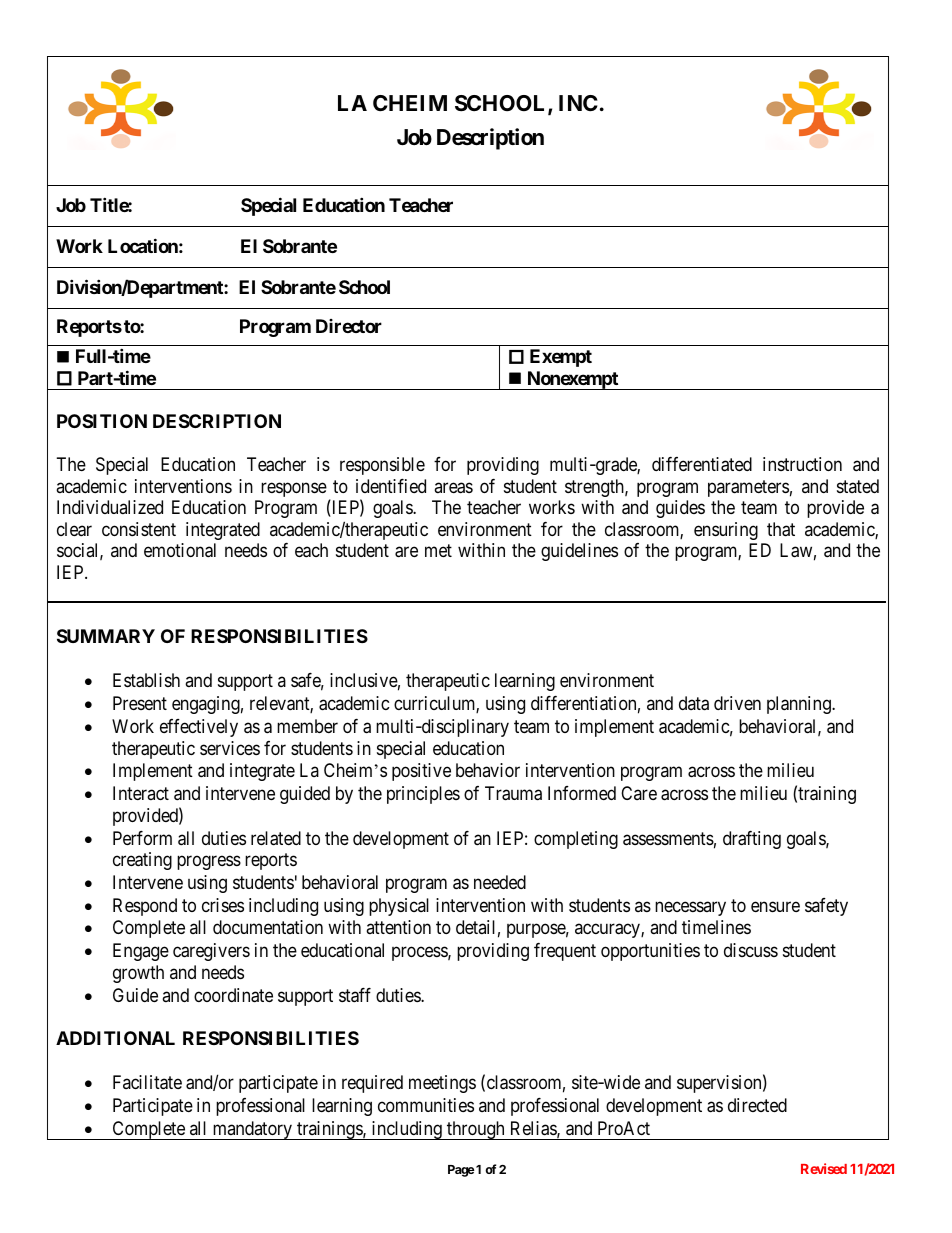  What do you see at coordinates (106, 636) in the page?
I see `SUMMARY` at bounding box center [106, 636].
